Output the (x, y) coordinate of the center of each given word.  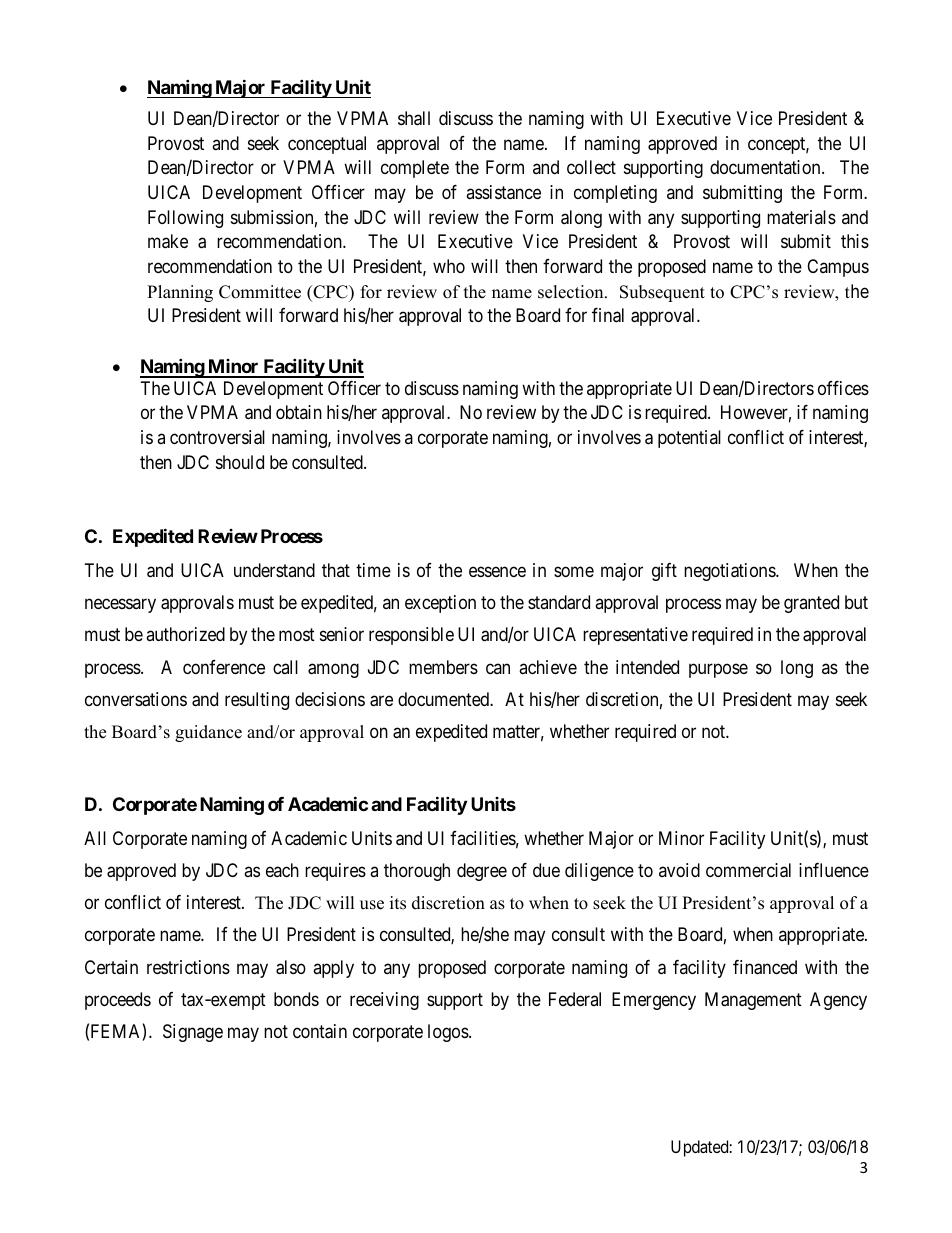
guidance (208, 733)
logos (448, 1033)
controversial (217, 437)
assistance (503, 192)
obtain (299, 412)
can (498, 668)
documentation (766, 167)
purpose (718, 670)
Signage (193, 1033)
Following (185, 219)
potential (689, 439)
